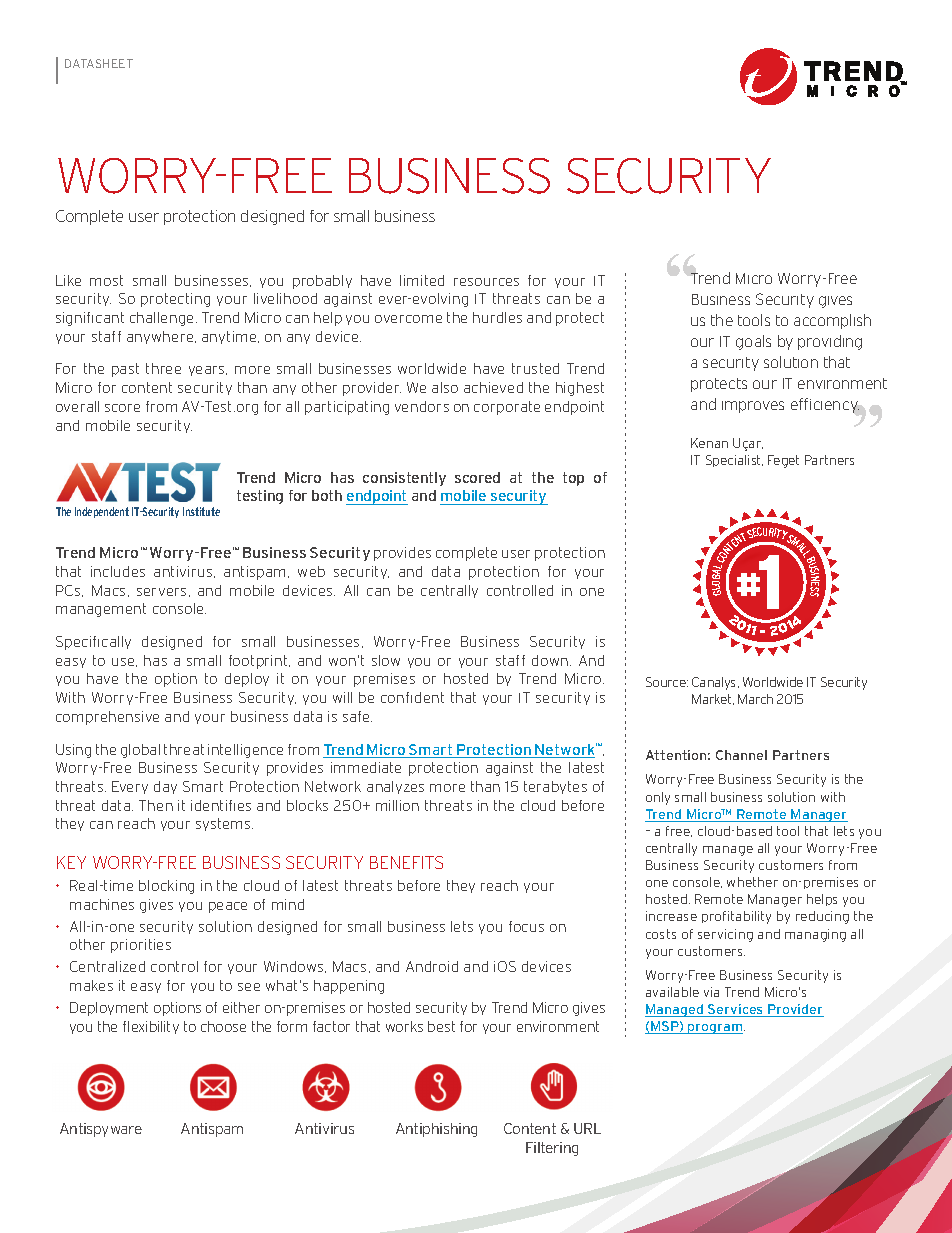  I want to click on Specialist, so click(734, 461).
